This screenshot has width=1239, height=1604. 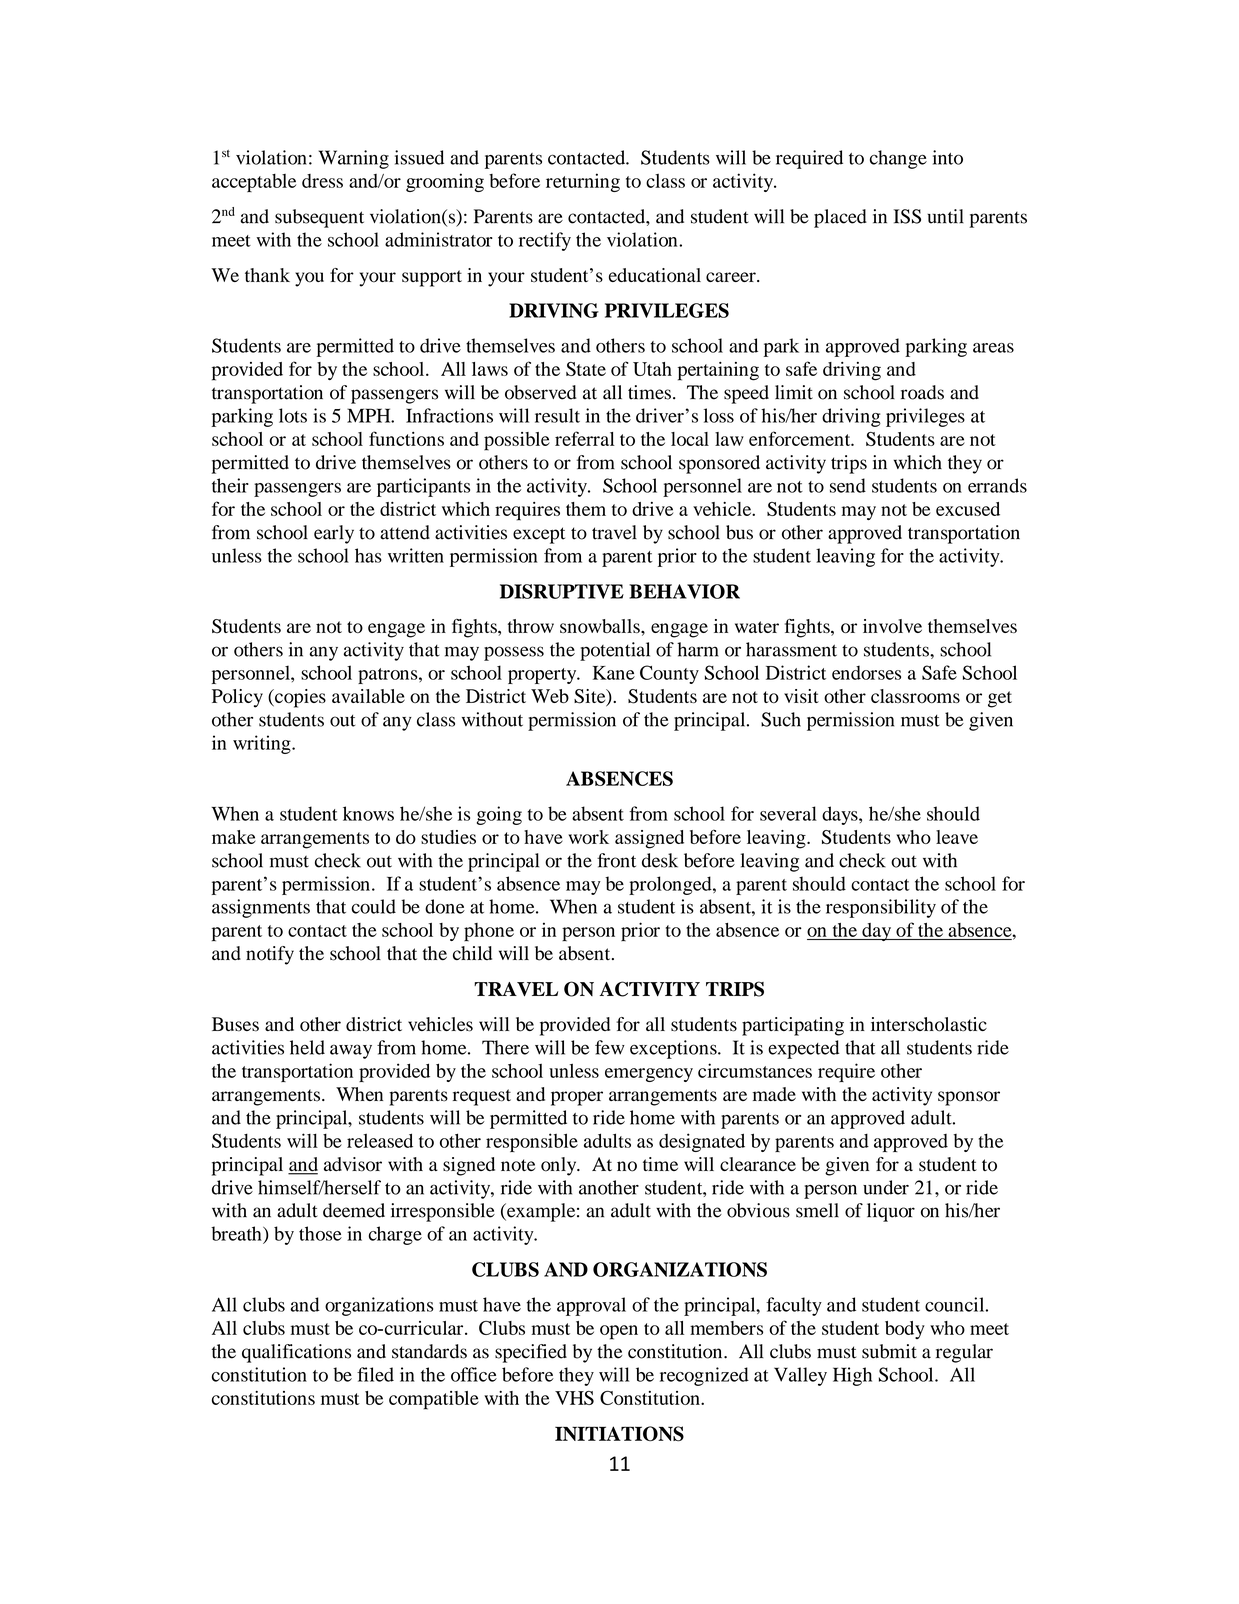 What do you see at coordinates (296, 1353) in the screenshot?
I see `qualifications` at bounding box center [296, 1353].
